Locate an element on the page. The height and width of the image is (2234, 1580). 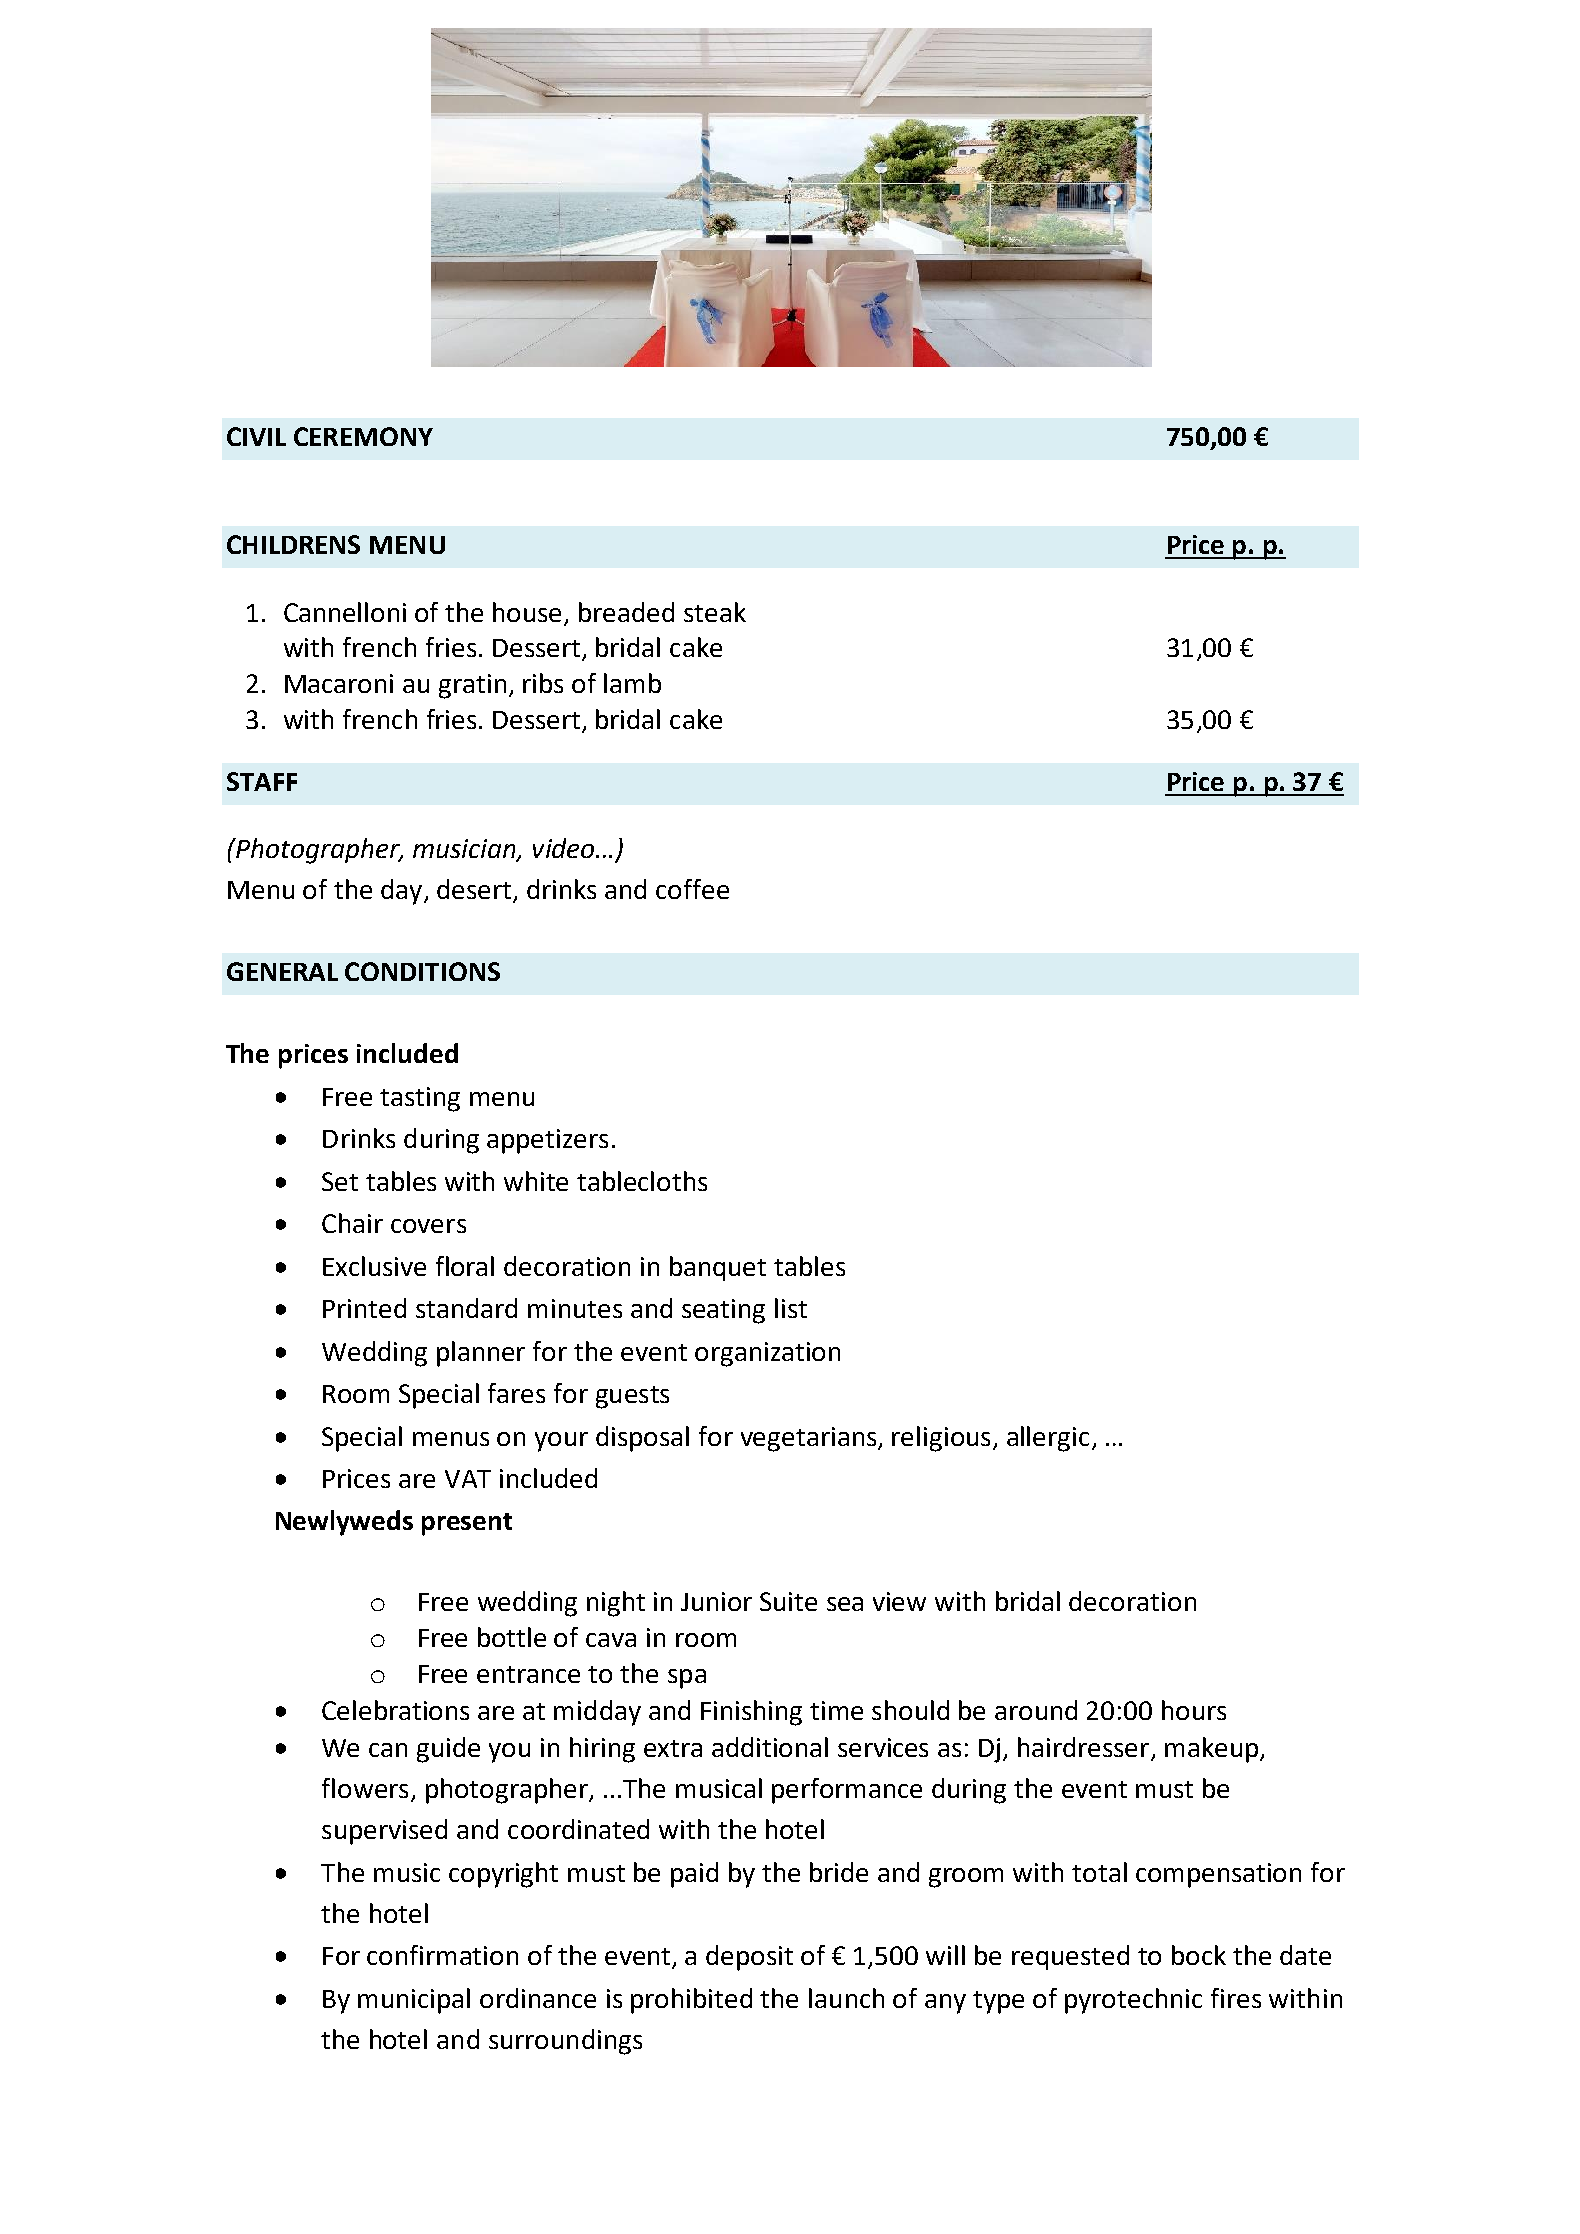
steak is located at coordinates (715, 612).
